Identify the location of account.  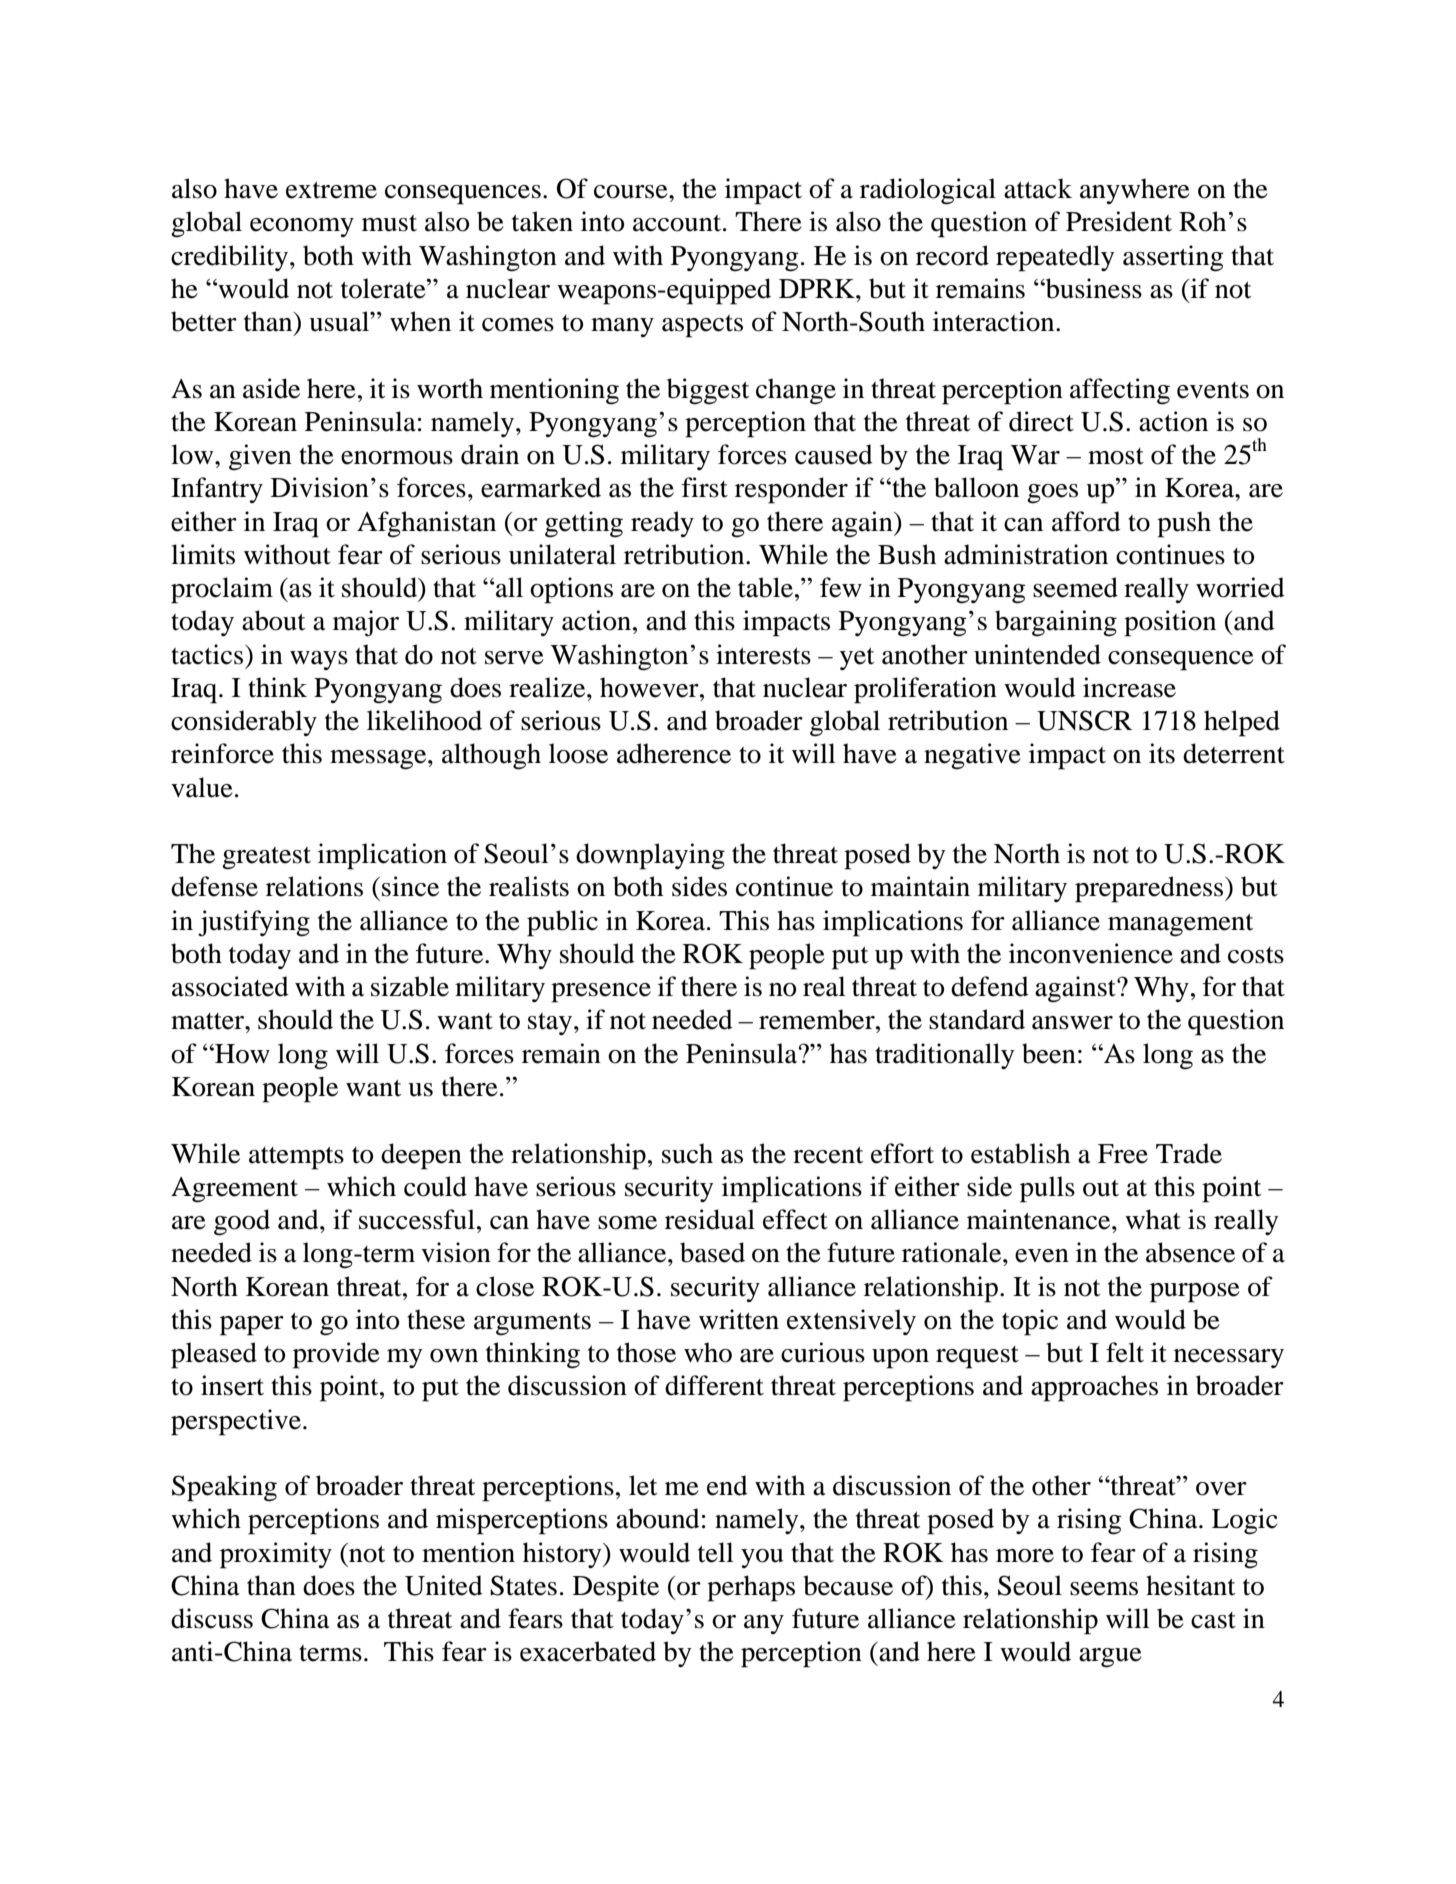
(678, 223).
